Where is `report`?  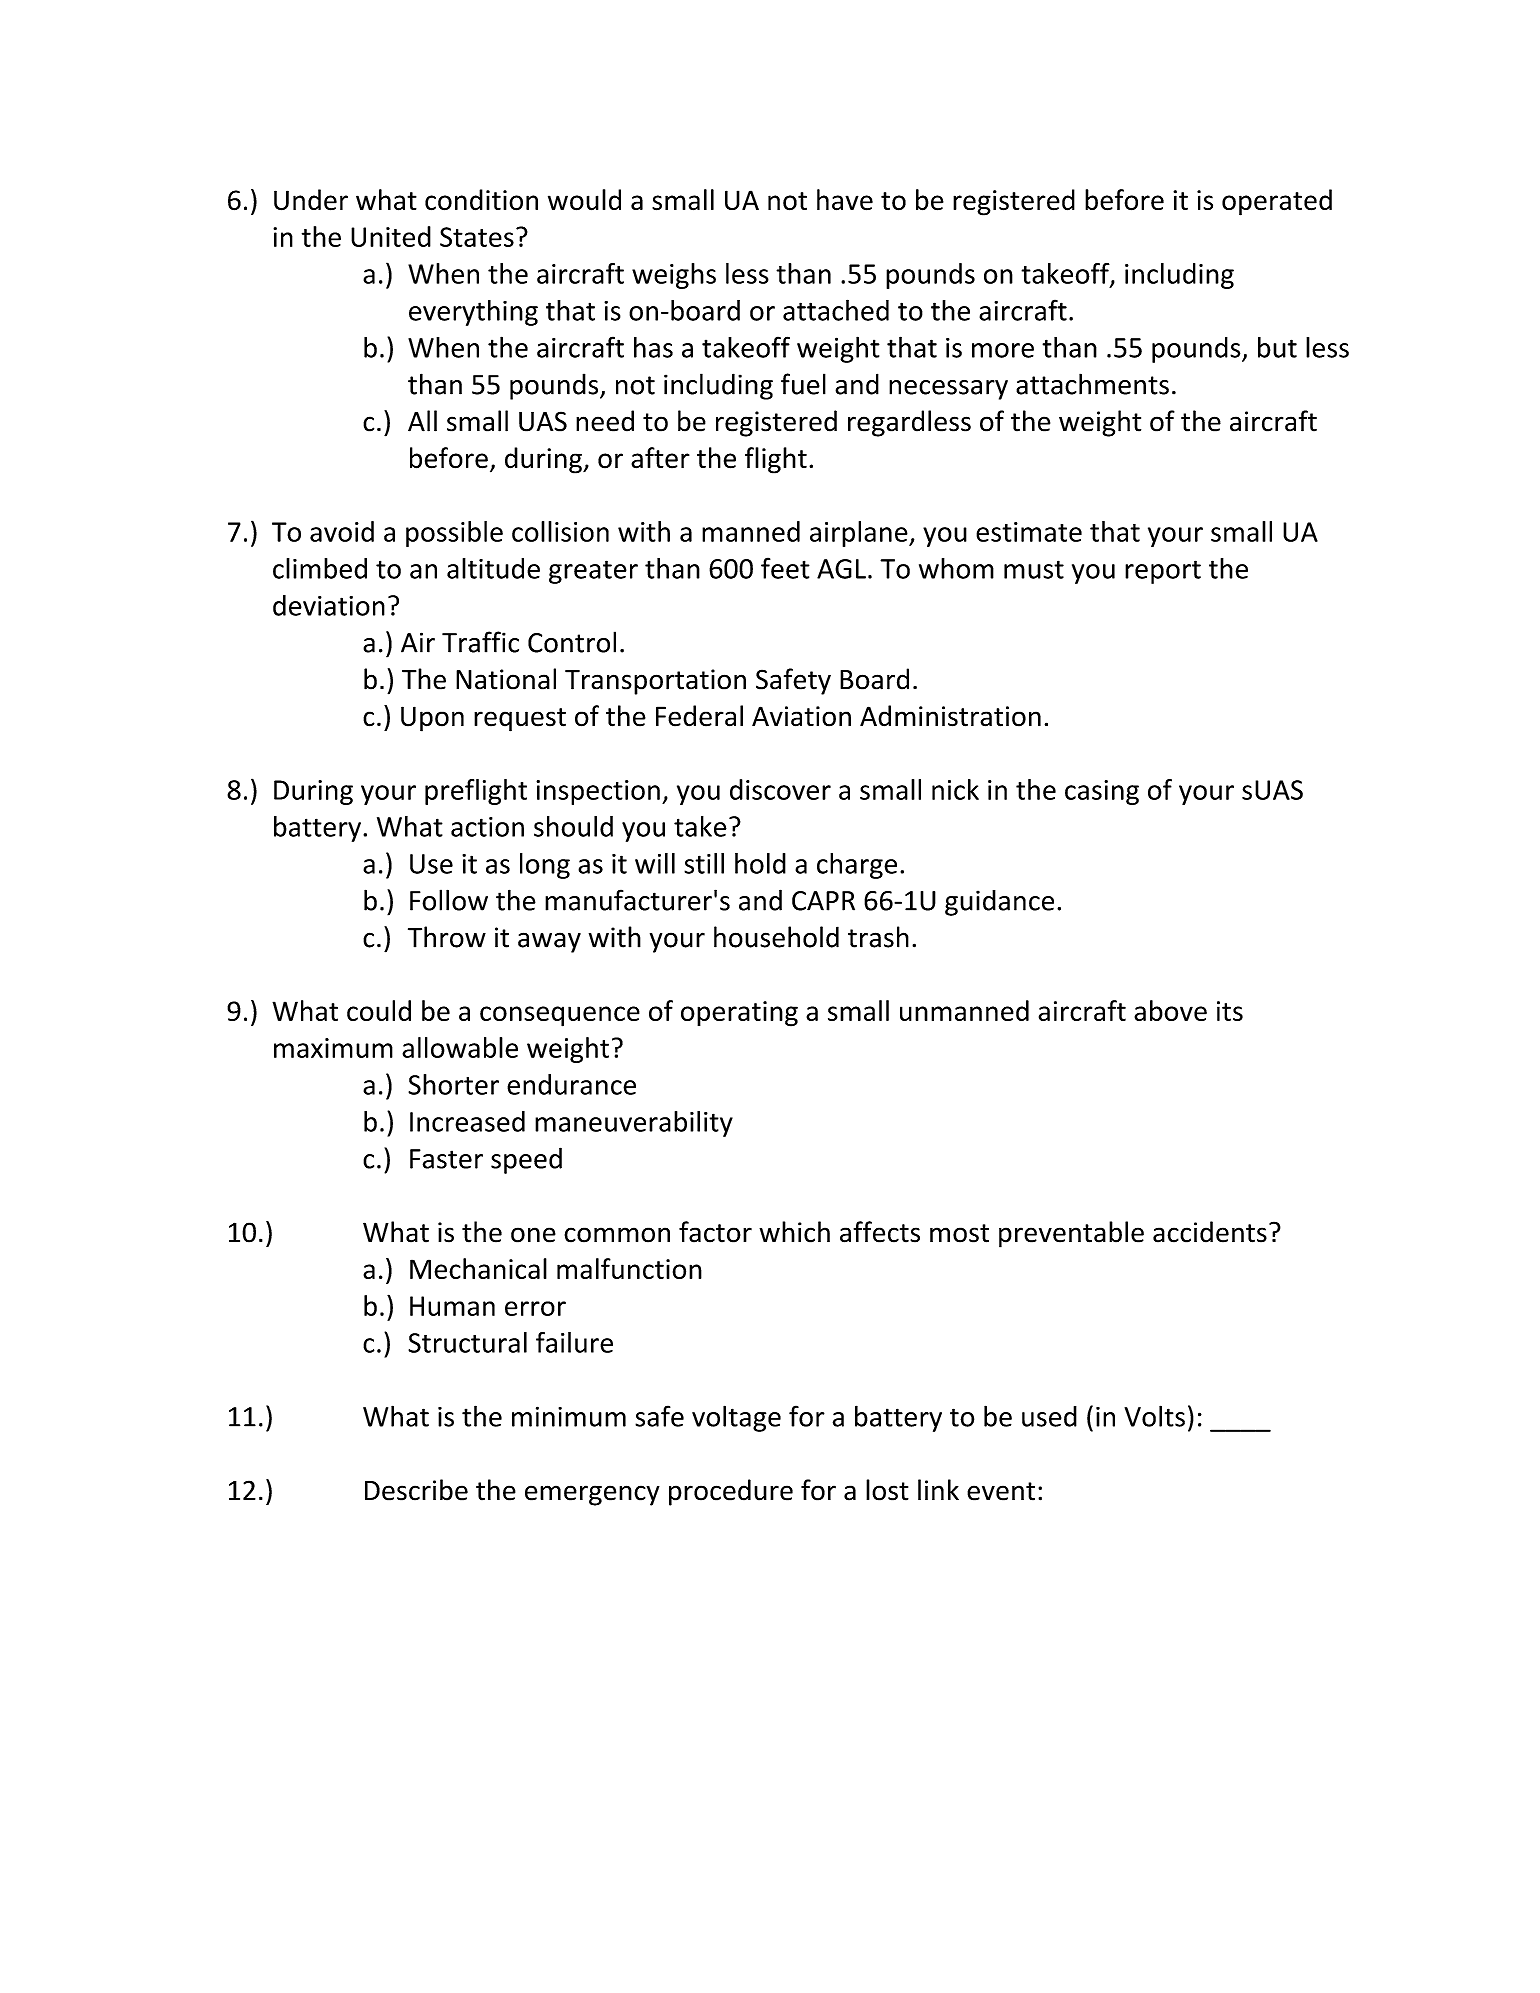
report is located at coordinates (1163, 572).
